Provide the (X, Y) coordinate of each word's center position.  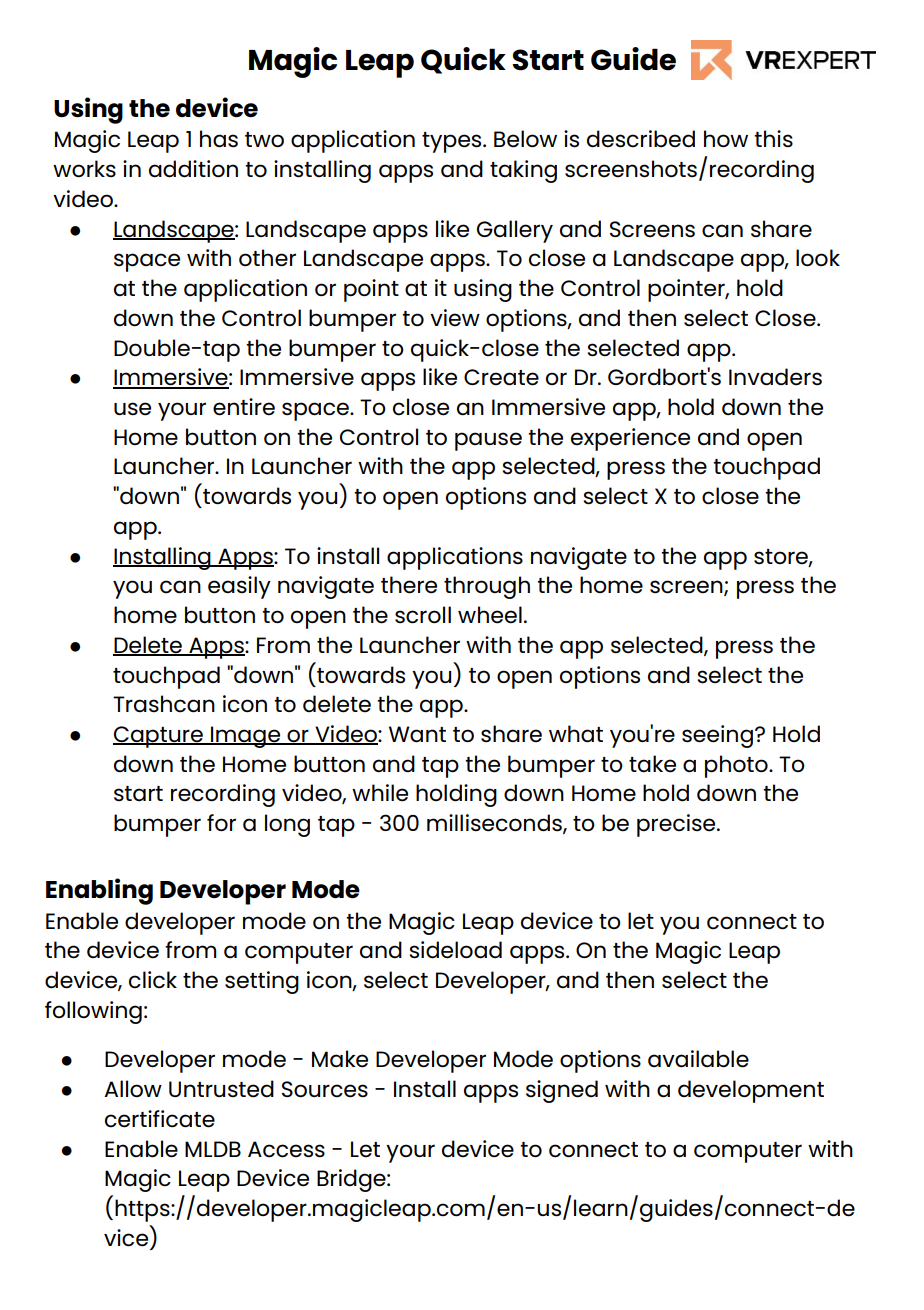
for (221, 822)
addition (193, 169)
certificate (160, 1119)
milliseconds (495, 824)
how (726, 138)
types (453, 142)
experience (630, 439)
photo (737, 766)
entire (244, 407)
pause (488, 441)
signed (562, 1091)
